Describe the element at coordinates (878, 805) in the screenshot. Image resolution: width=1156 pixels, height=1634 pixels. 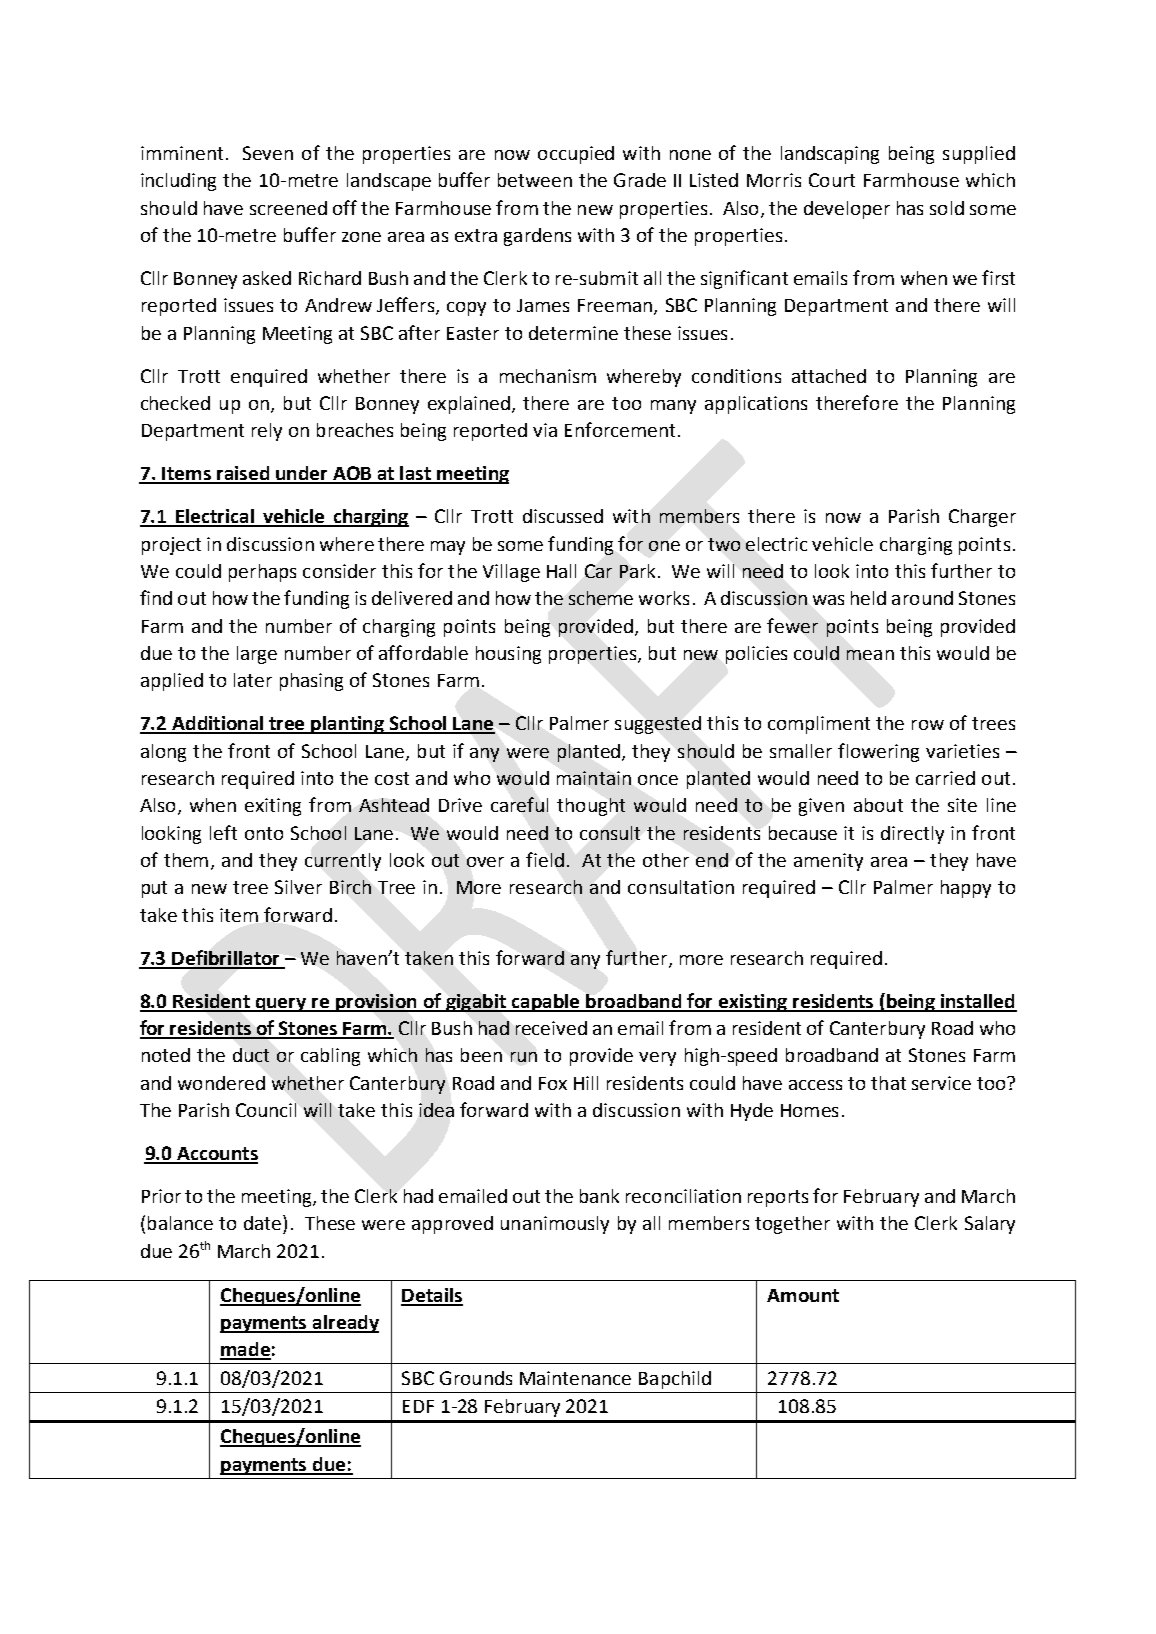
I see `about` at that location.
